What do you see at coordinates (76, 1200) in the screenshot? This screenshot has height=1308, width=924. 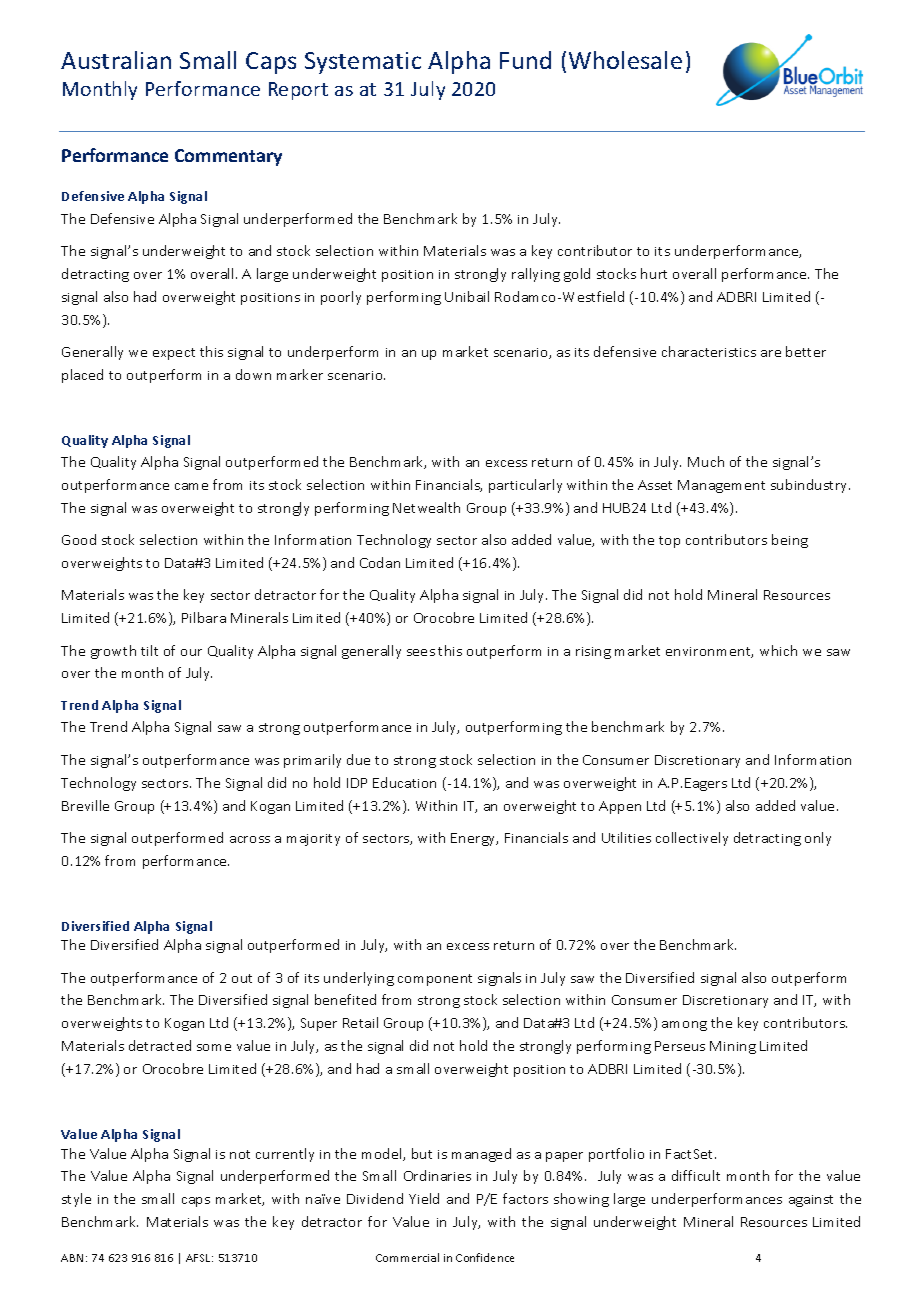 I see `style` at bounding box center [76, 1200].
